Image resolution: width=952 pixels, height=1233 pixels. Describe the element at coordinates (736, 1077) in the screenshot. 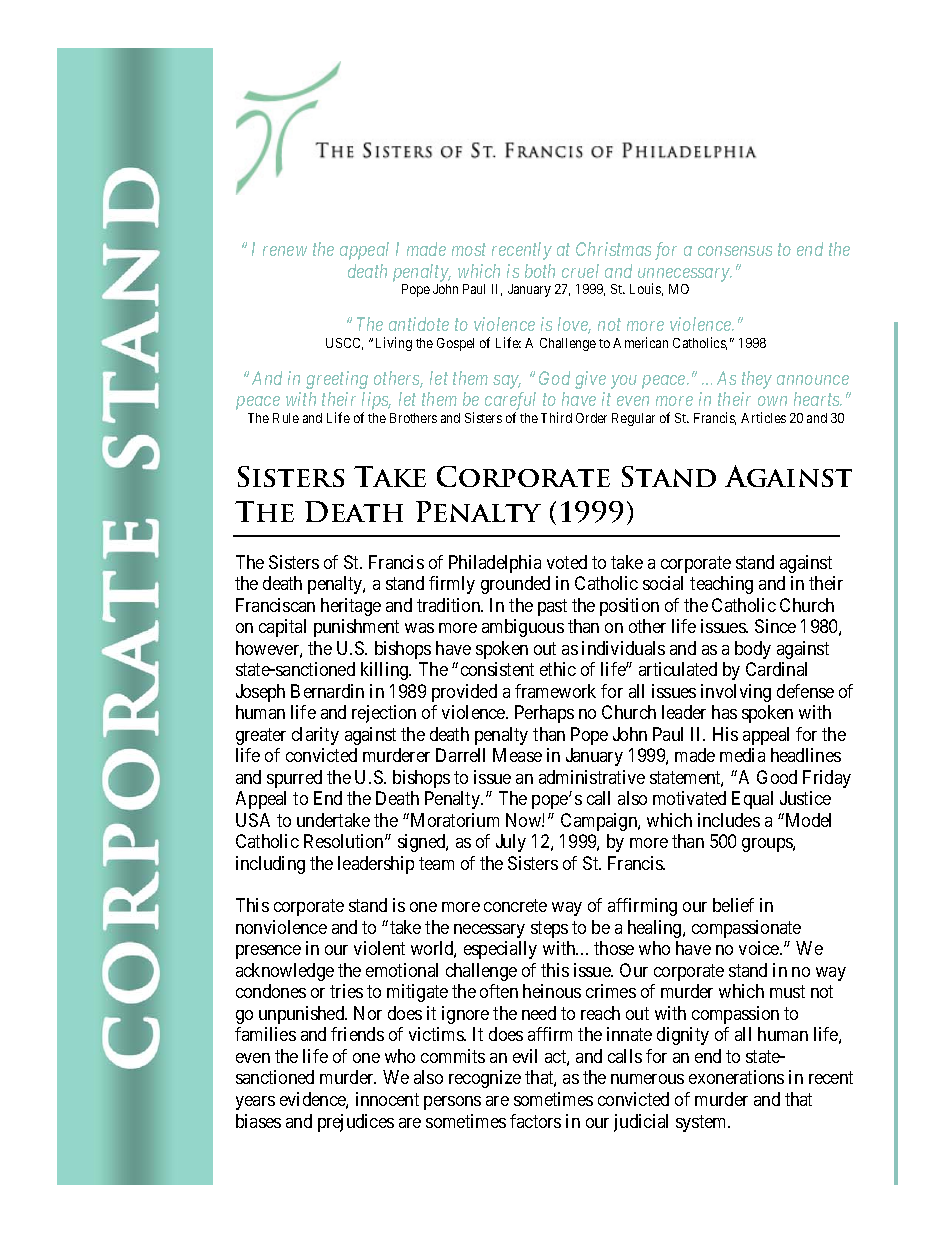

I see `exonerations` at that location.
